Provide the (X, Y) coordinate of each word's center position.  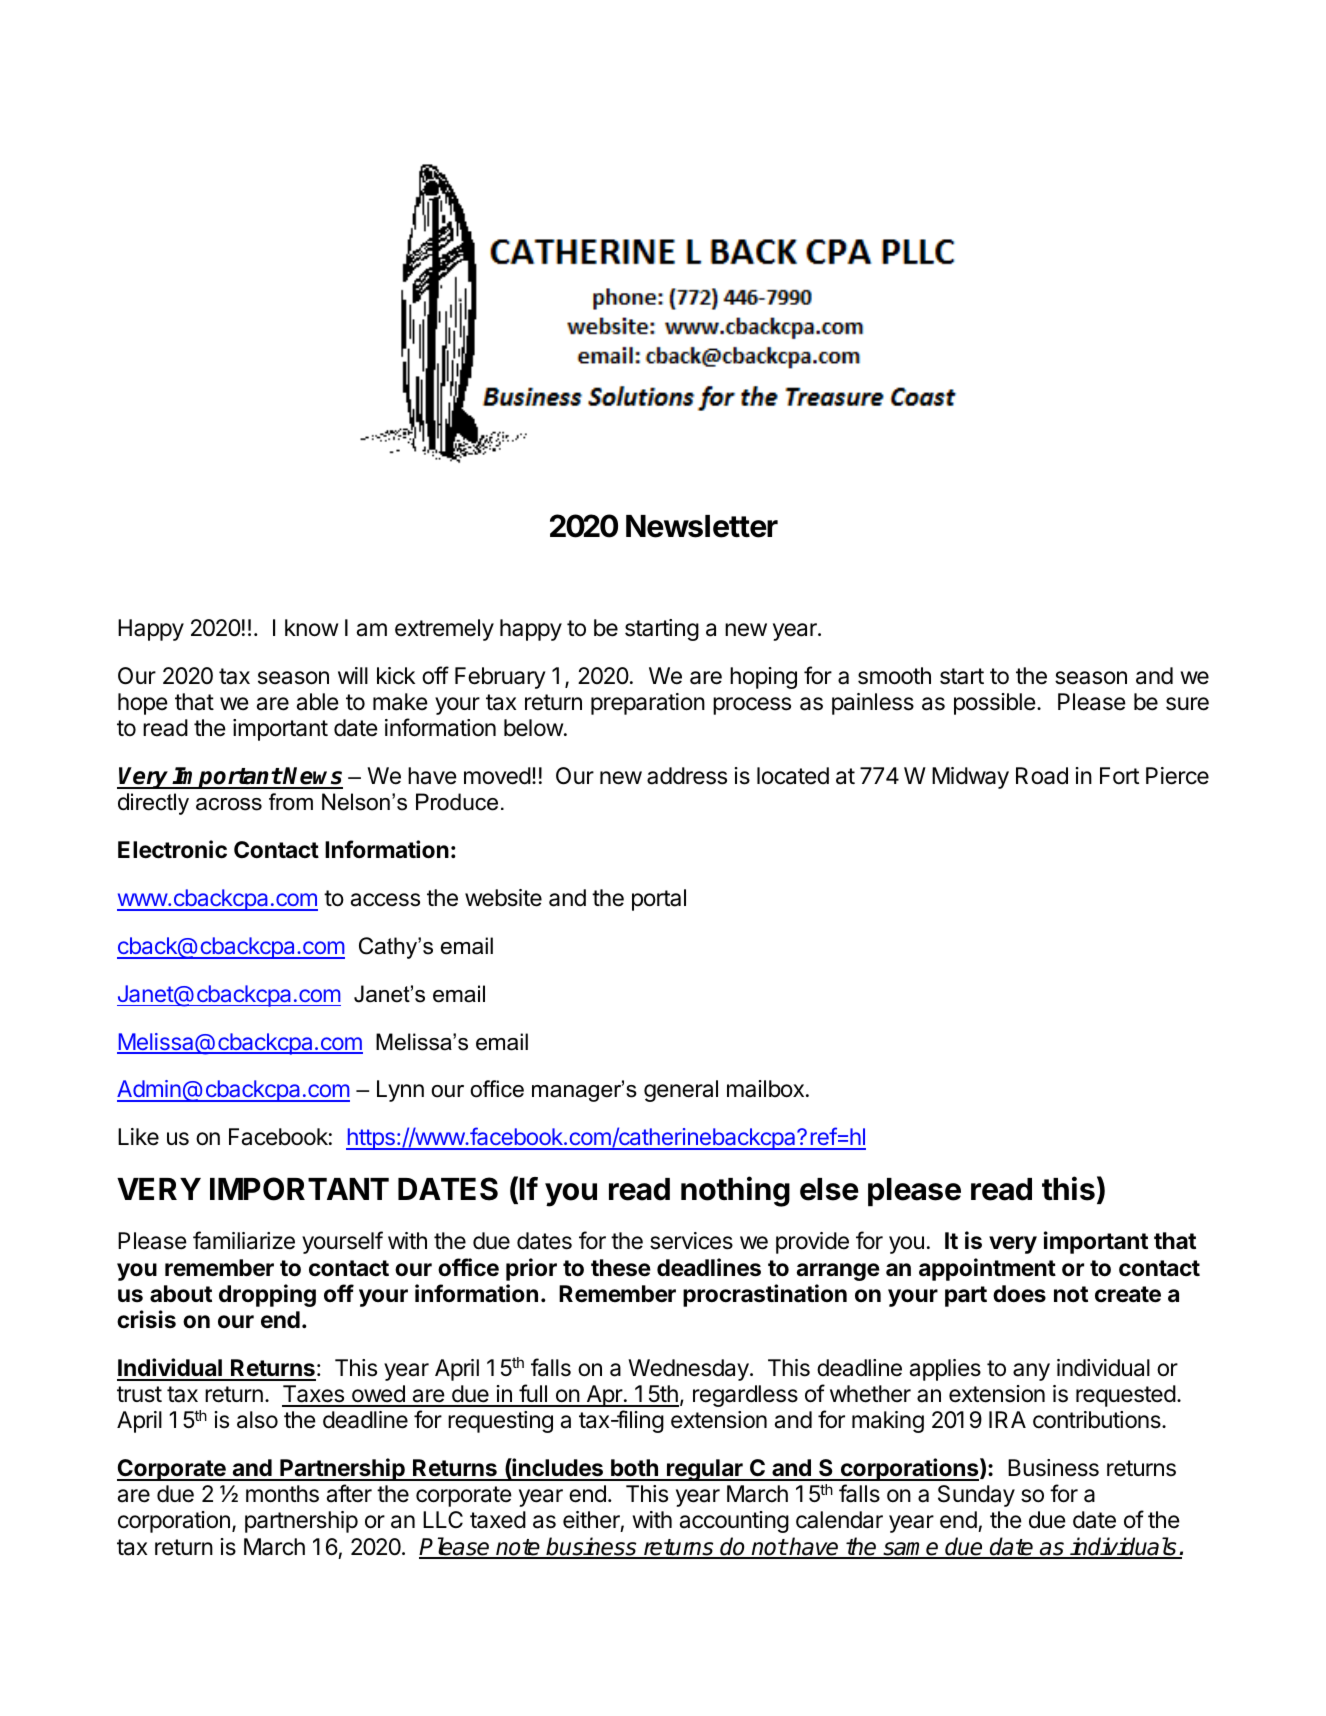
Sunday (976, 1496)
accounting (734, 1522)
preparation (648, 704)
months (282, 1494)
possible (995, 704)
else (829, 1189)
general (681, 1091)
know (311, 628)
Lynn (400, 1091)
